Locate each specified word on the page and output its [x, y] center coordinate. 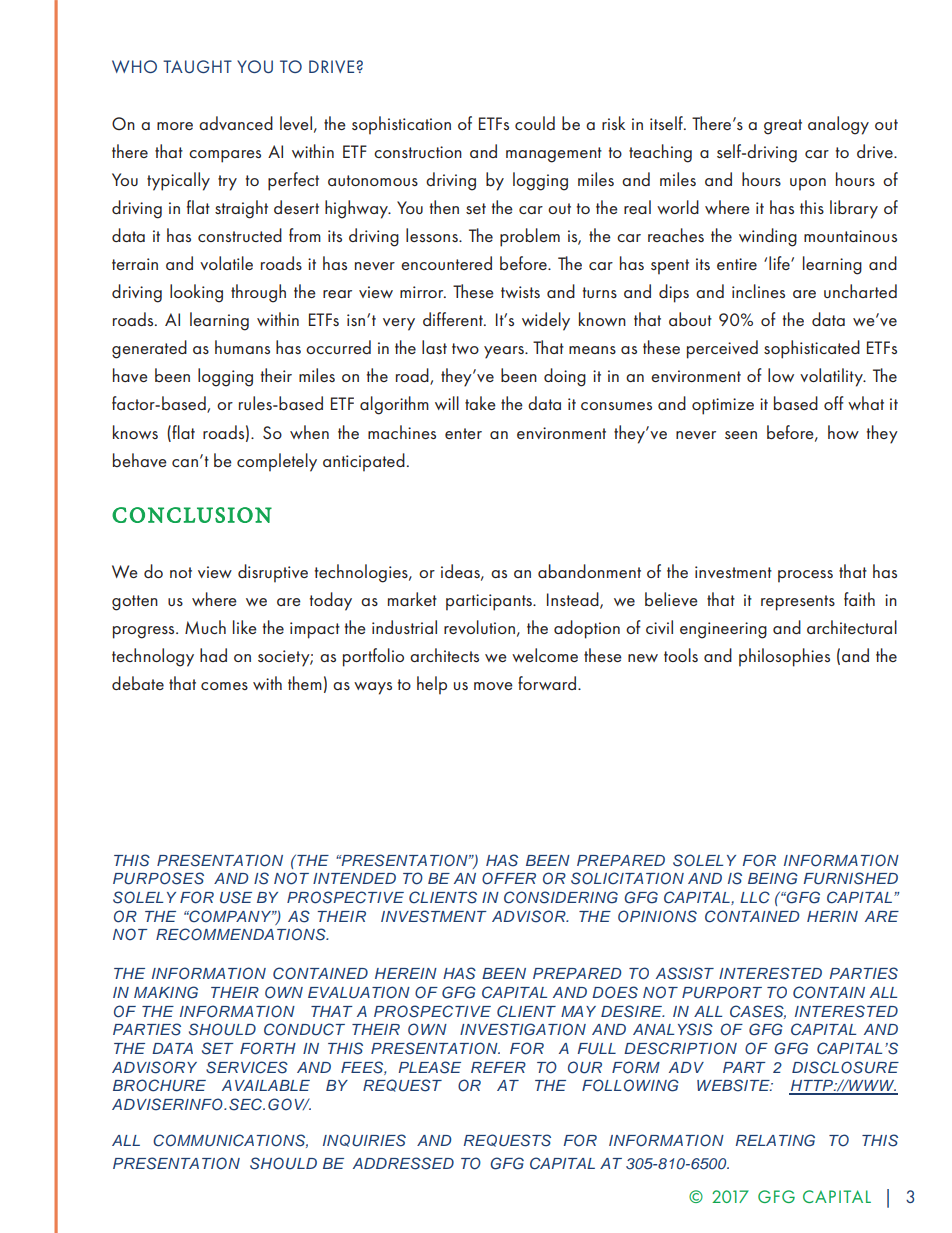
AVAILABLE [266, 1085]
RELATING [775, 1140]
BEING [773, 878]
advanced [236, 123]
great [783, 127]
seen [741, 435]
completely [277, 462]
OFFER [509, 878]
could [535, 123]
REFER [498, 1067]
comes [224, 686]
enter [463, 433]
